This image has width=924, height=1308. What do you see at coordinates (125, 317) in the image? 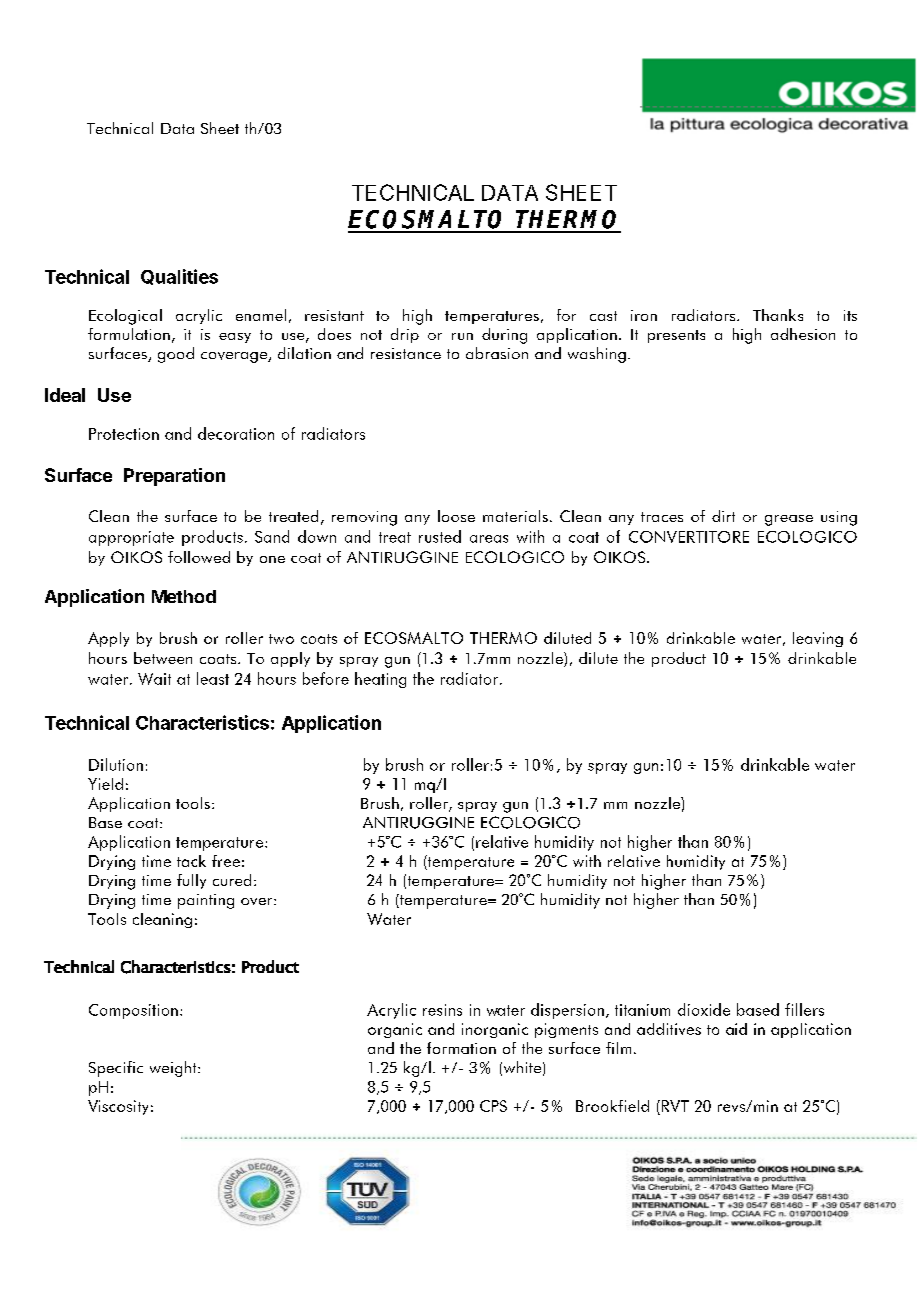
I see `Ecological` at bounding box center [125, 317].
